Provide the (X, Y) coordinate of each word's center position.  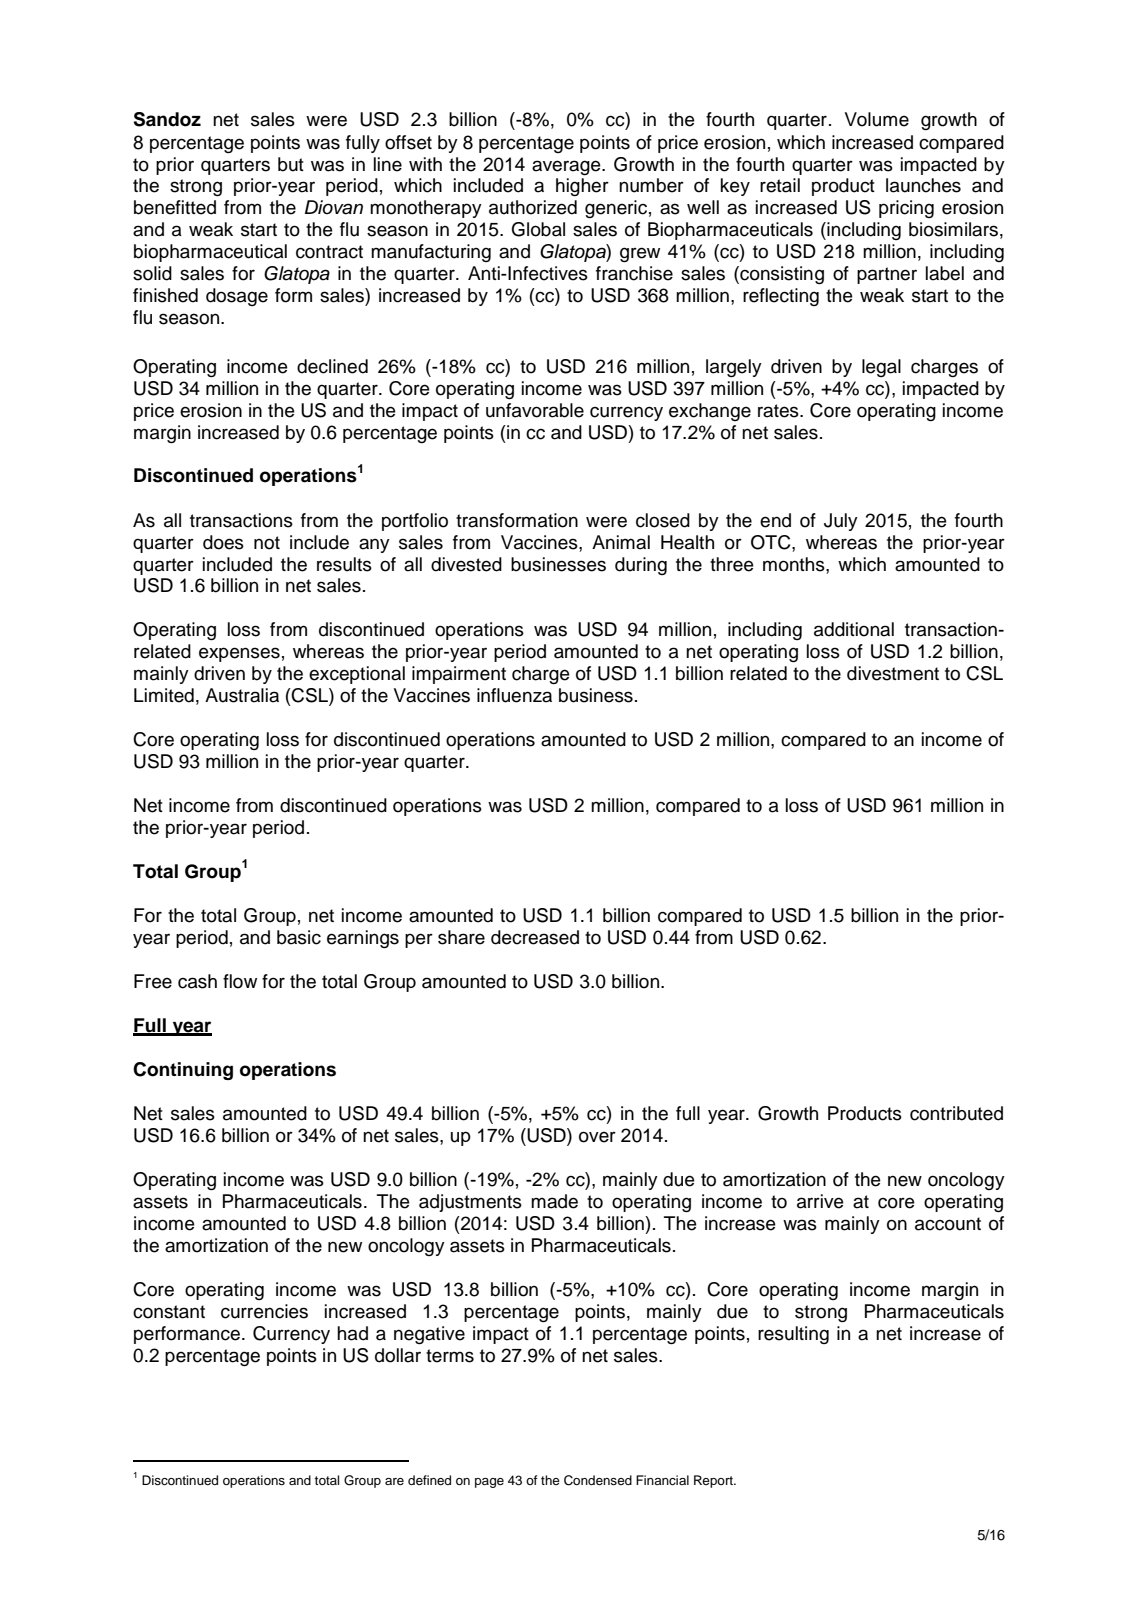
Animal (621, 542)
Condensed (598, 1480)
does (223, 542)
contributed (956, 1113)
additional (854, 629)
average (567, 167)
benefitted (175, 207)
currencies (264, 1311)
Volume (877, 119)
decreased (535, 937)
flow (240, 981)
